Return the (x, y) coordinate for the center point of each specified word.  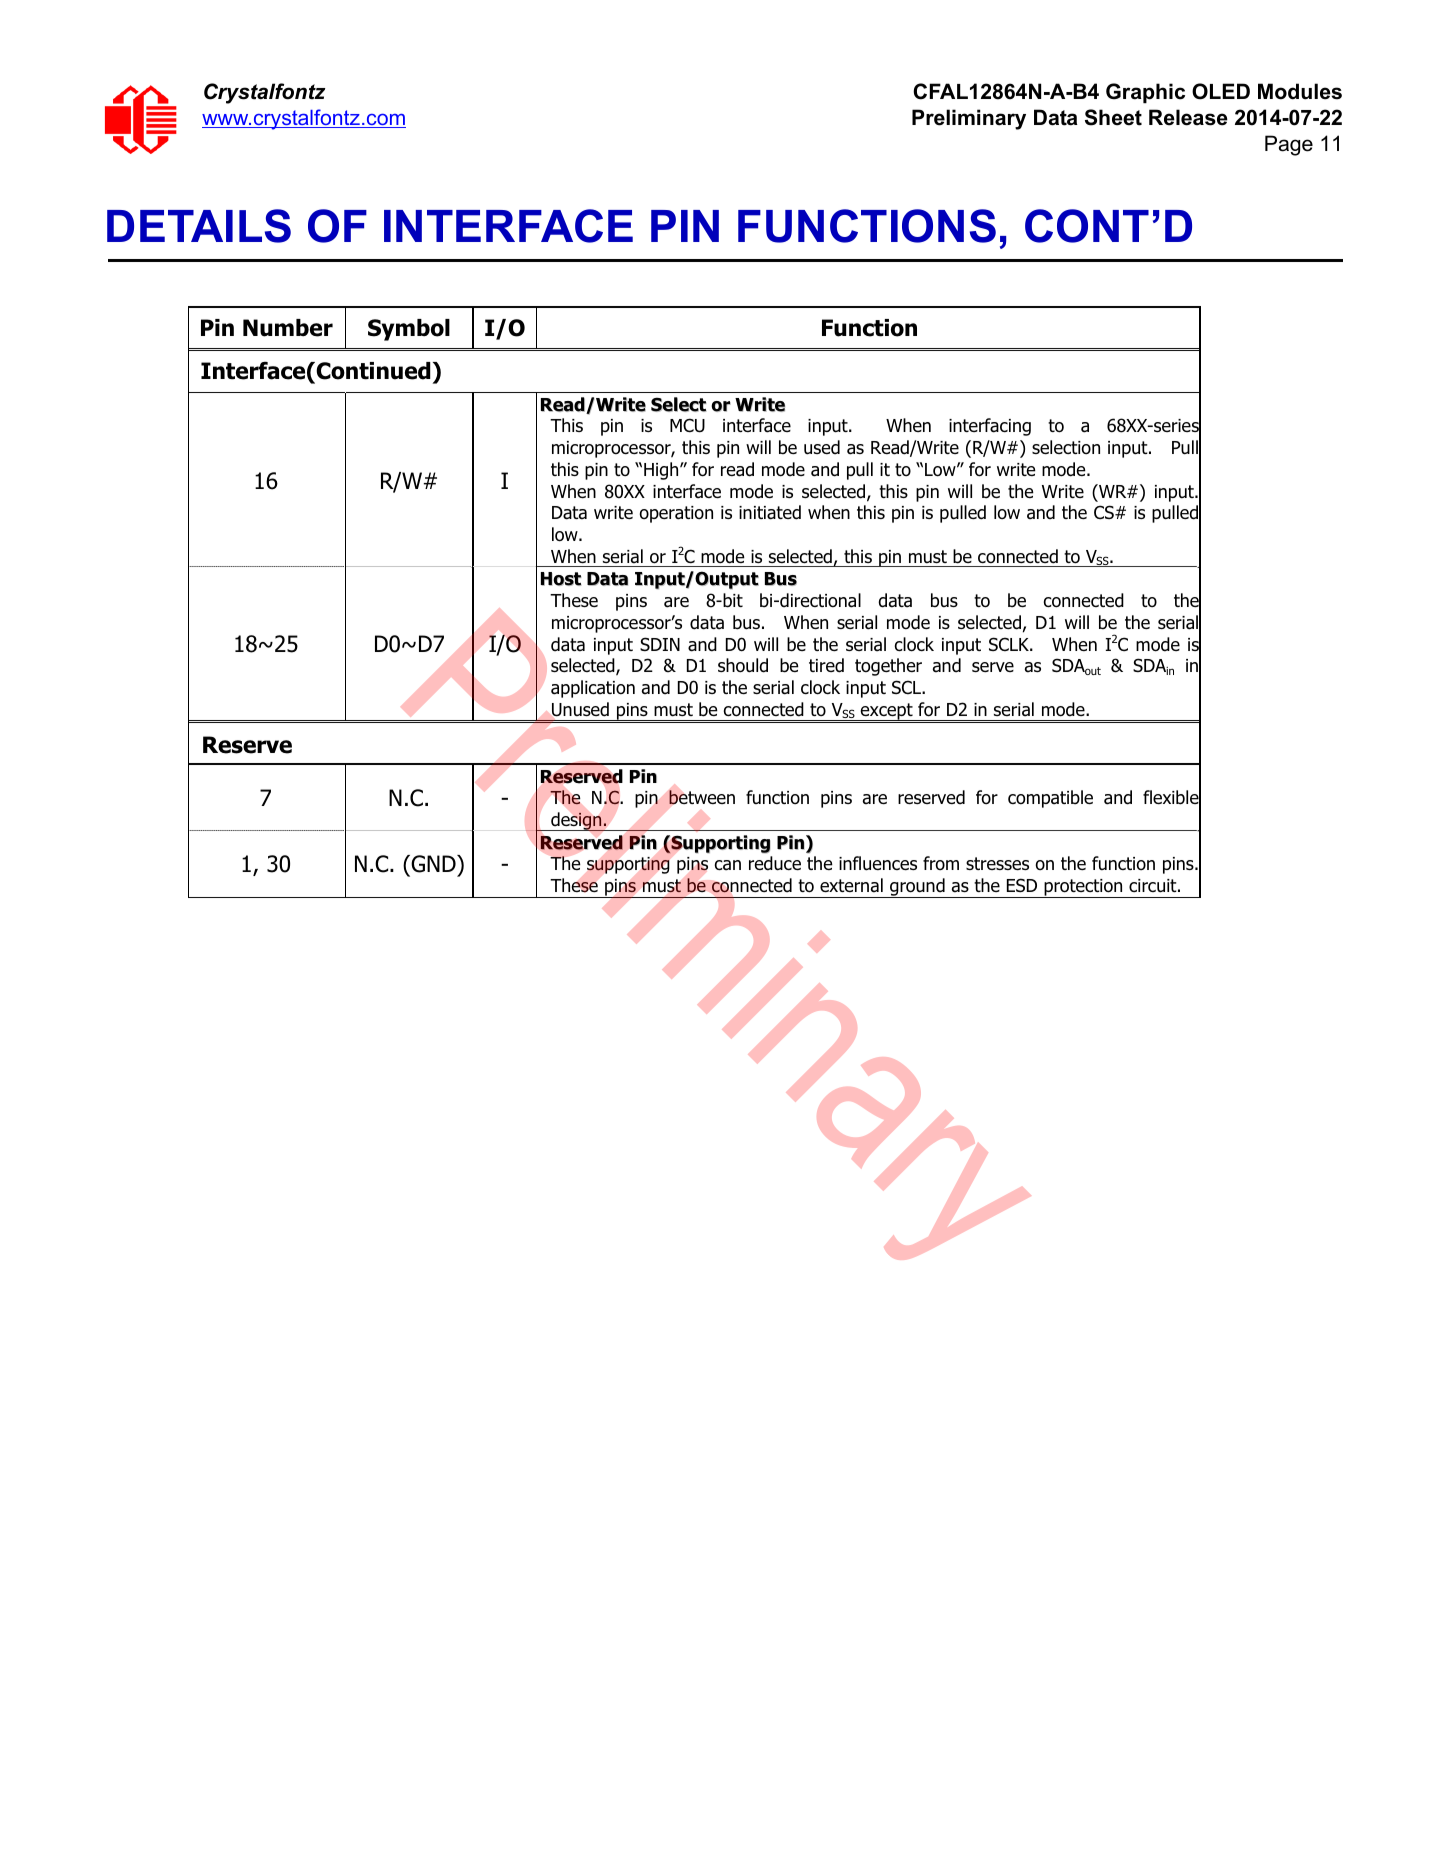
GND (433, 865)
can (727, 865)
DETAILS (199, 226)
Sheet (1113, 117)
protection (1083, 888)
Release (1188, 117)
